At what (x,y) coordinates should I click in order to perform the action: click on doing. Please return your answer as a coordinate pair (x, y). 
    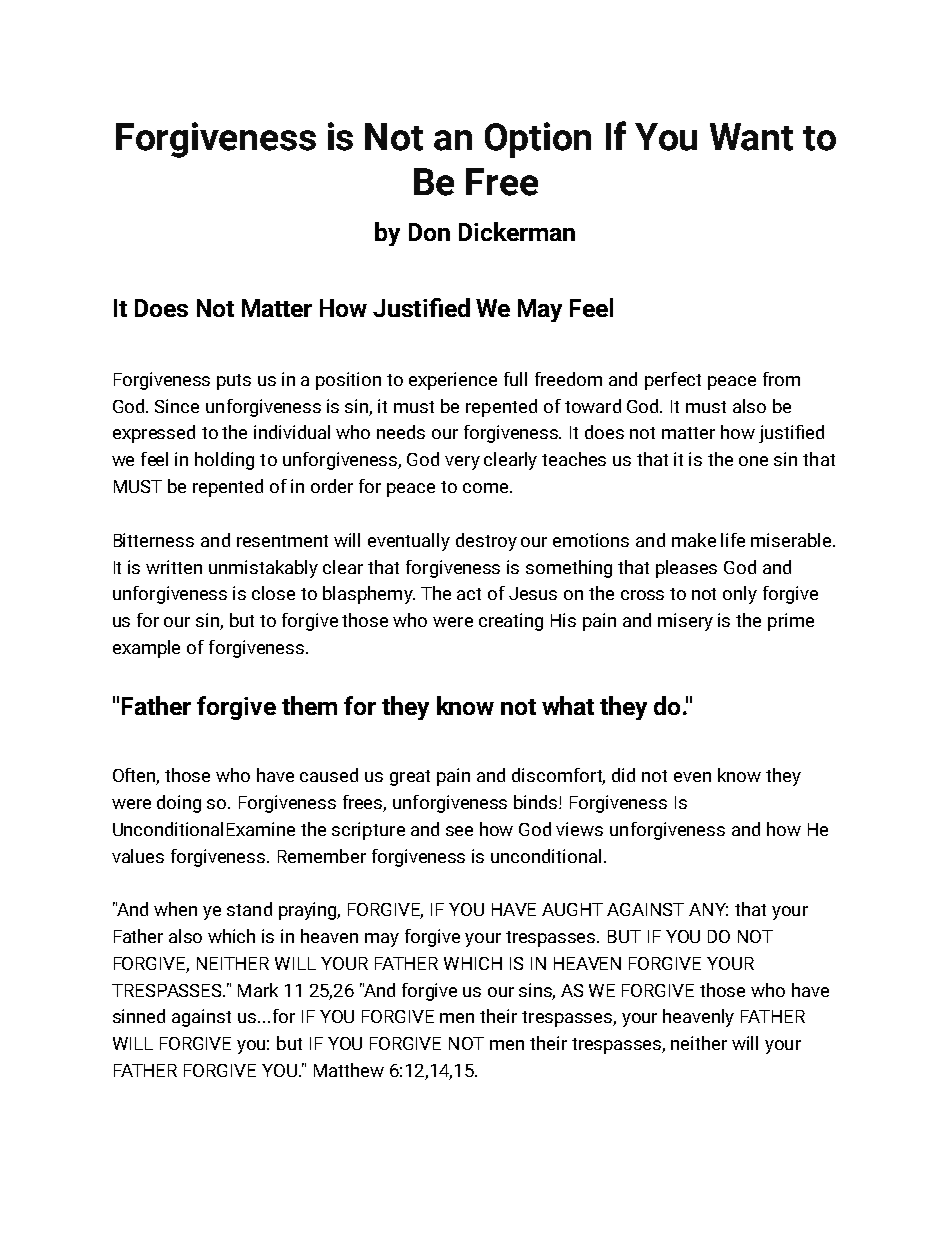
    Looking at the image, I should click on (179, 804).
